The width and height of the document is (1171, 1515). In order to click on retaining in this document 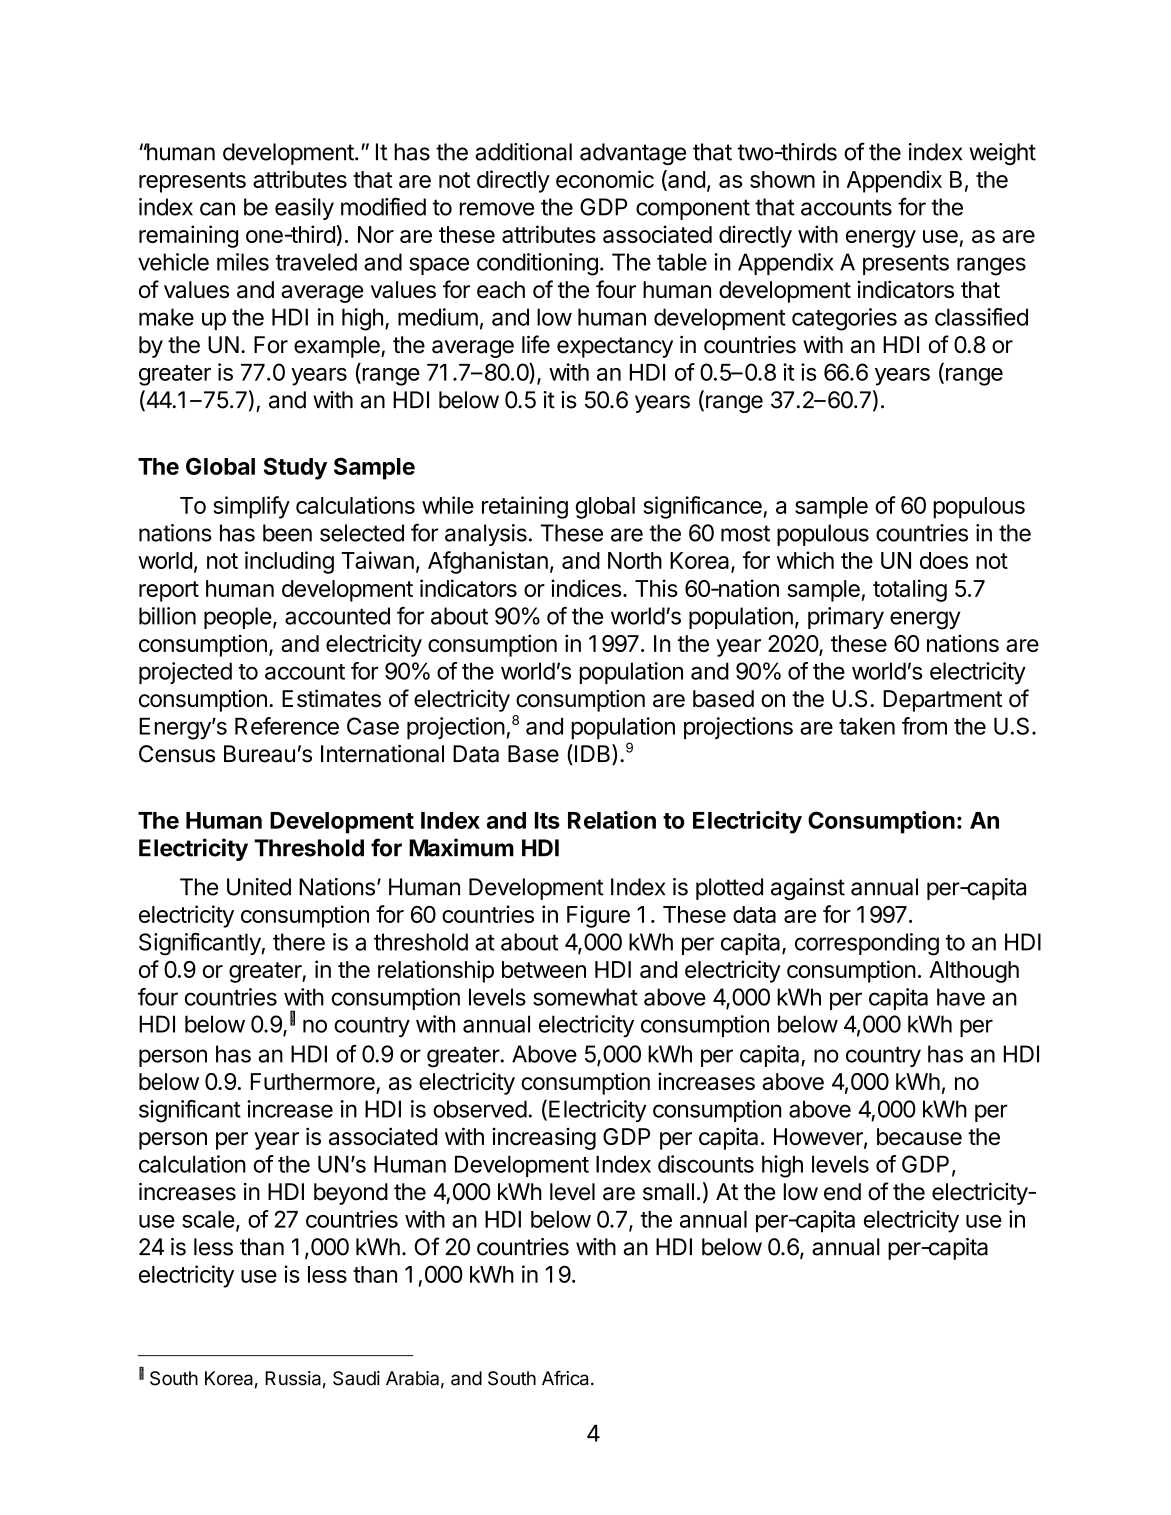, I will do `click(525, 507)`.
